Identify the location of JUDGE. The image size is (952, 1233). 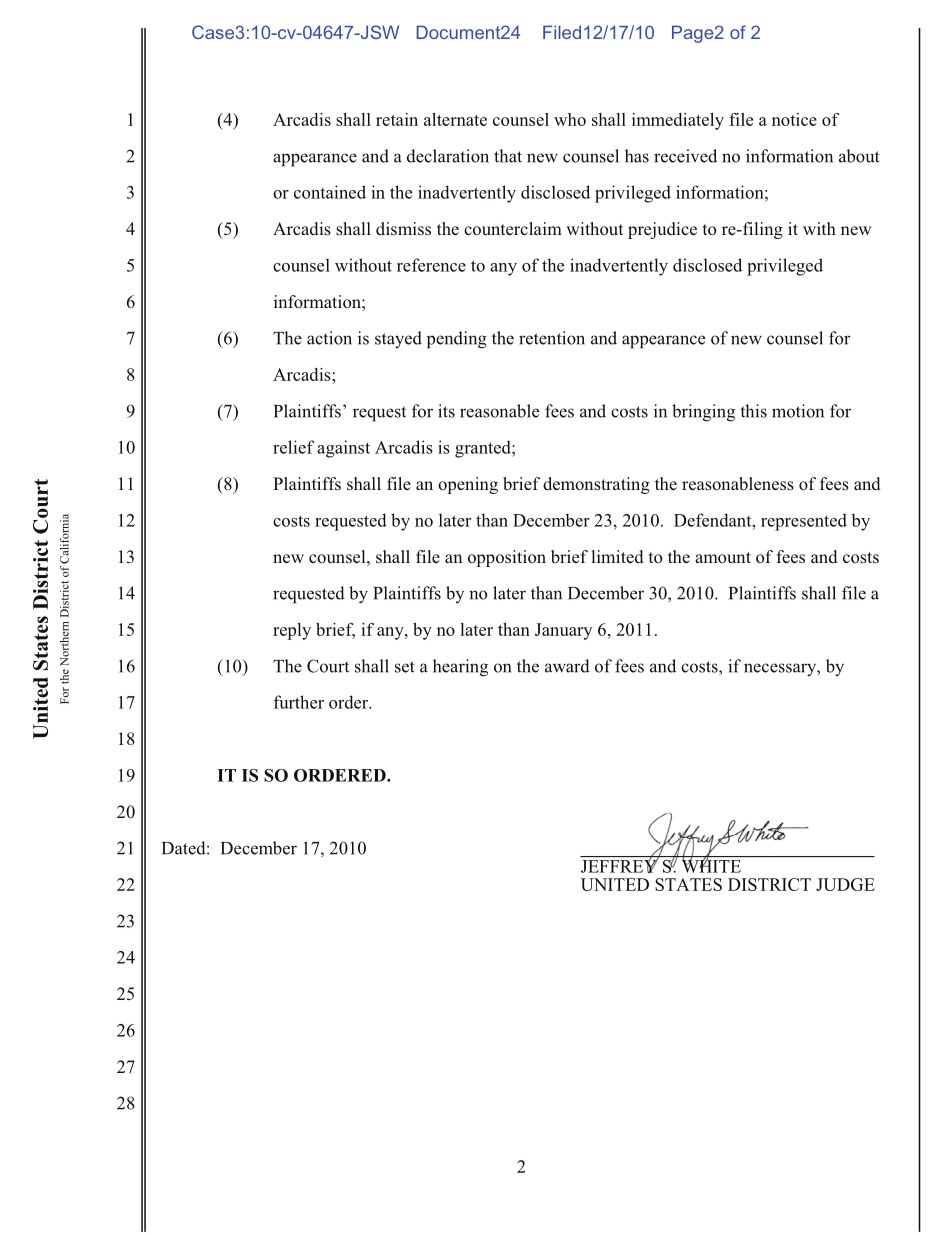
(845, 884).
